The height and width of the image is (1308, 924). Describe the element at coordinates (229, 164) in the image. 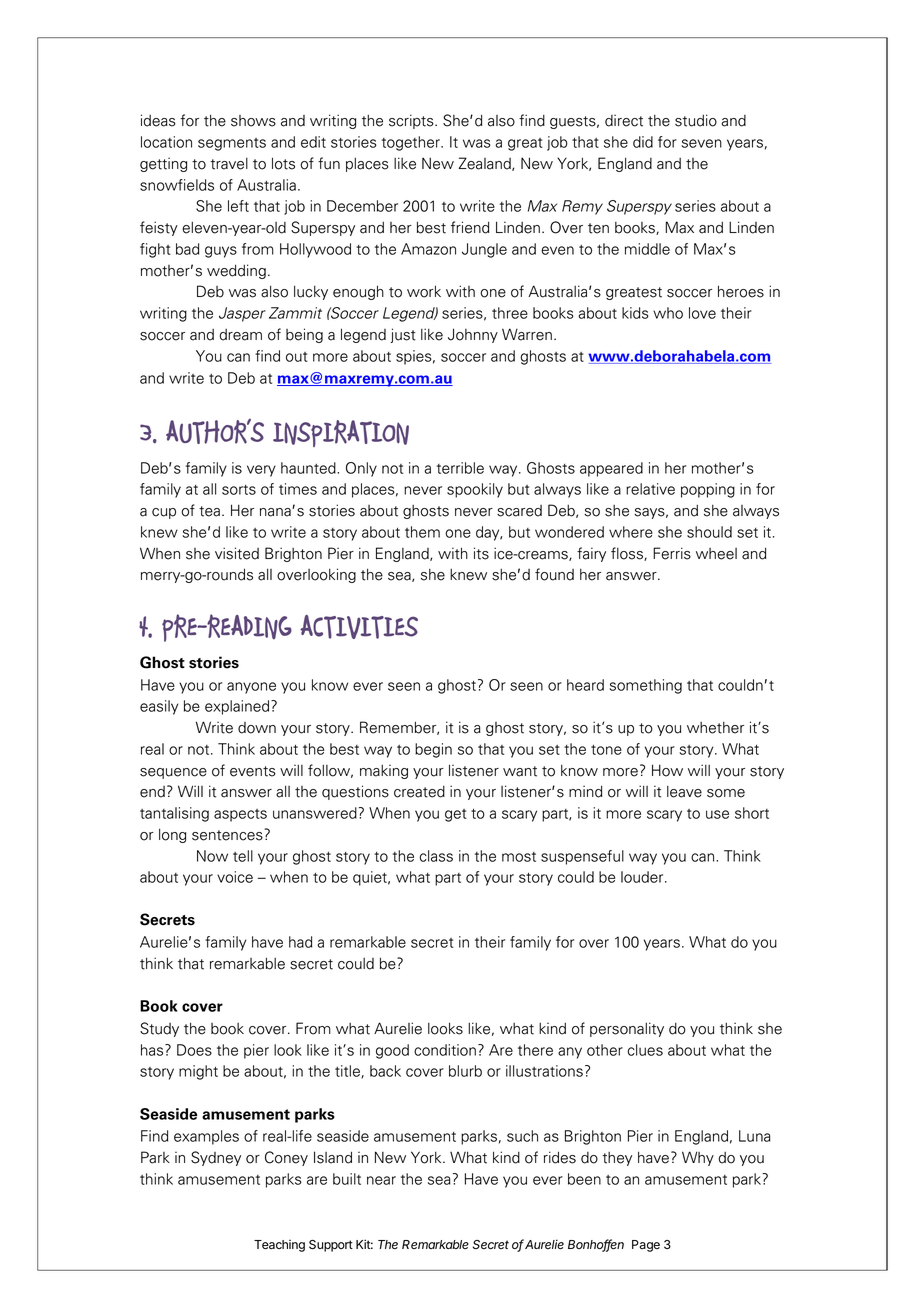

I see `travel` at that location.
